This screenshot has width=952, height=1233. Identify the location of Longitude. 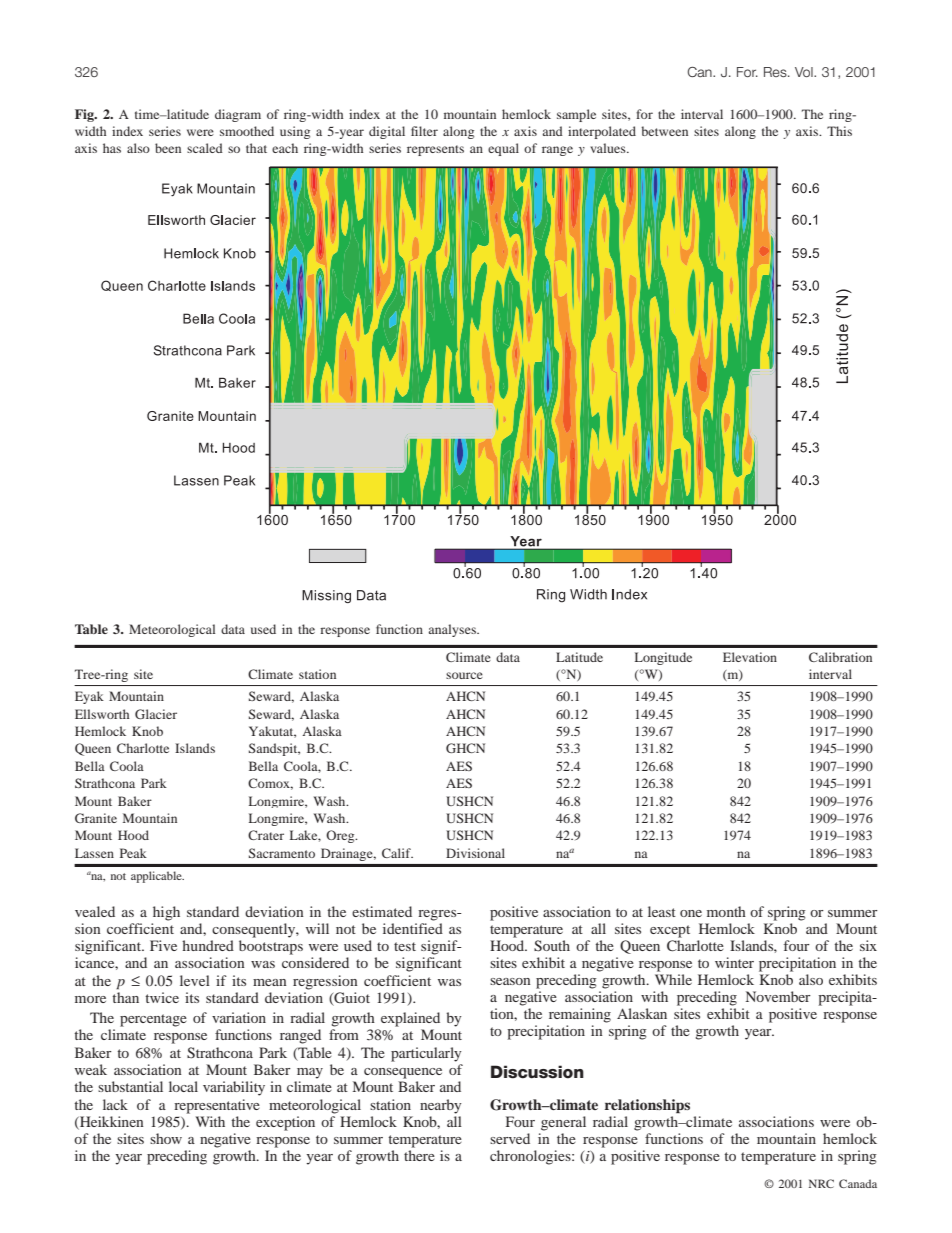
(663, 658).
